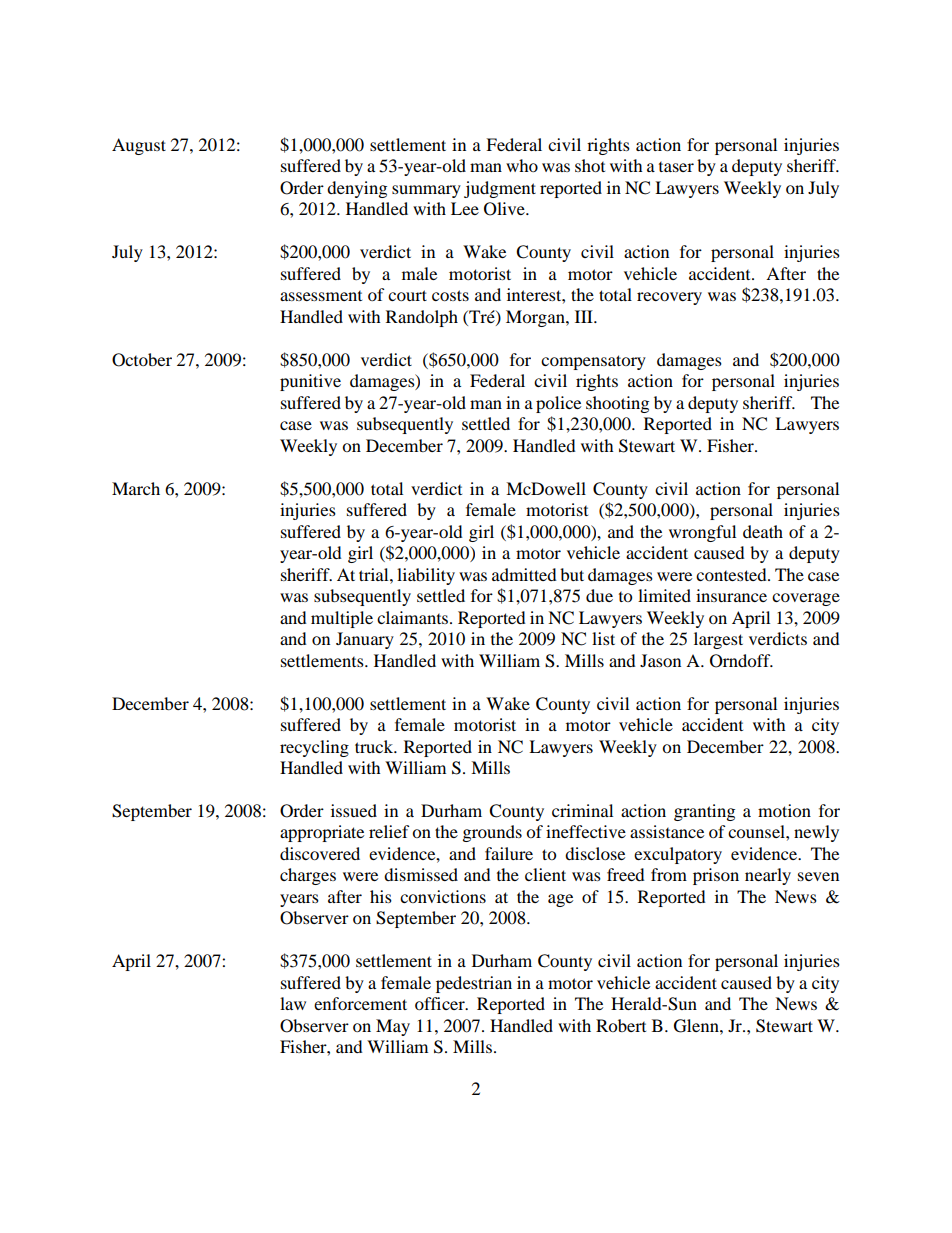 Image resolution: width=952 pixels, height=1233 pixels. I want to click on Robert, so click(621, 1025).
